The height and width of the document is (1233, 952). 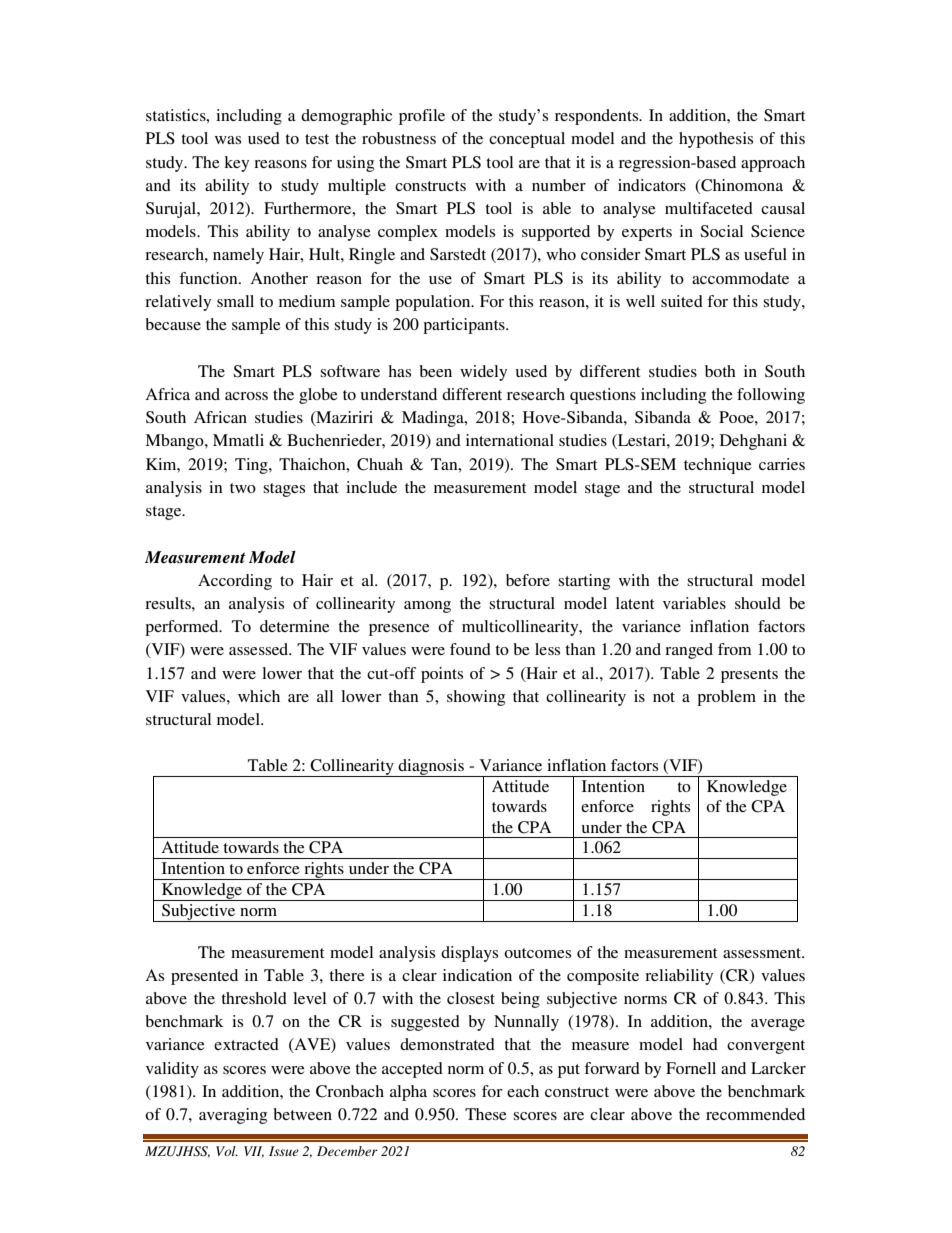 I want to click on international, so click(x=510, y=440).
